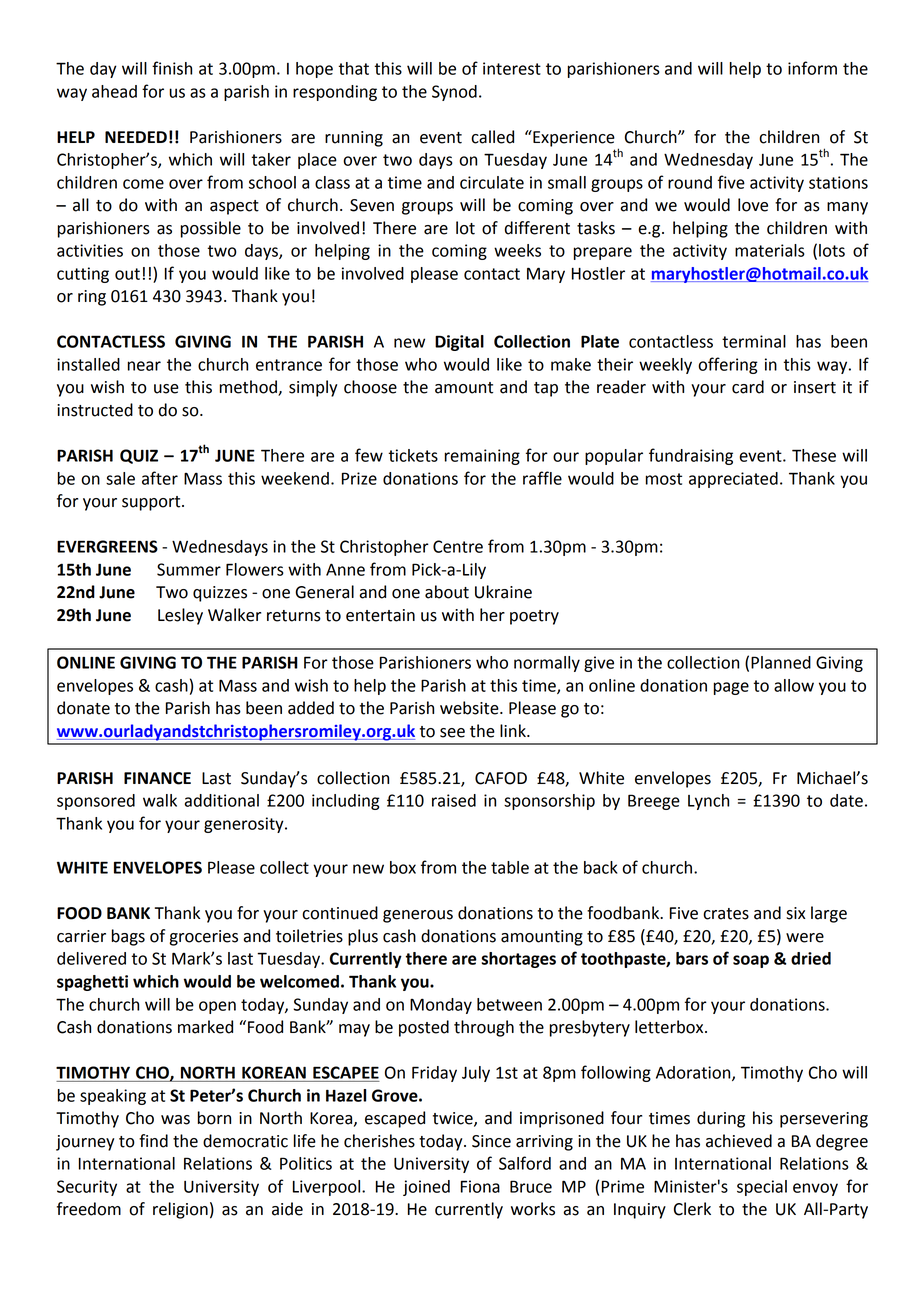  Describe the element at coordinates (454, 93) in the page. I see `Synod` at that location.
